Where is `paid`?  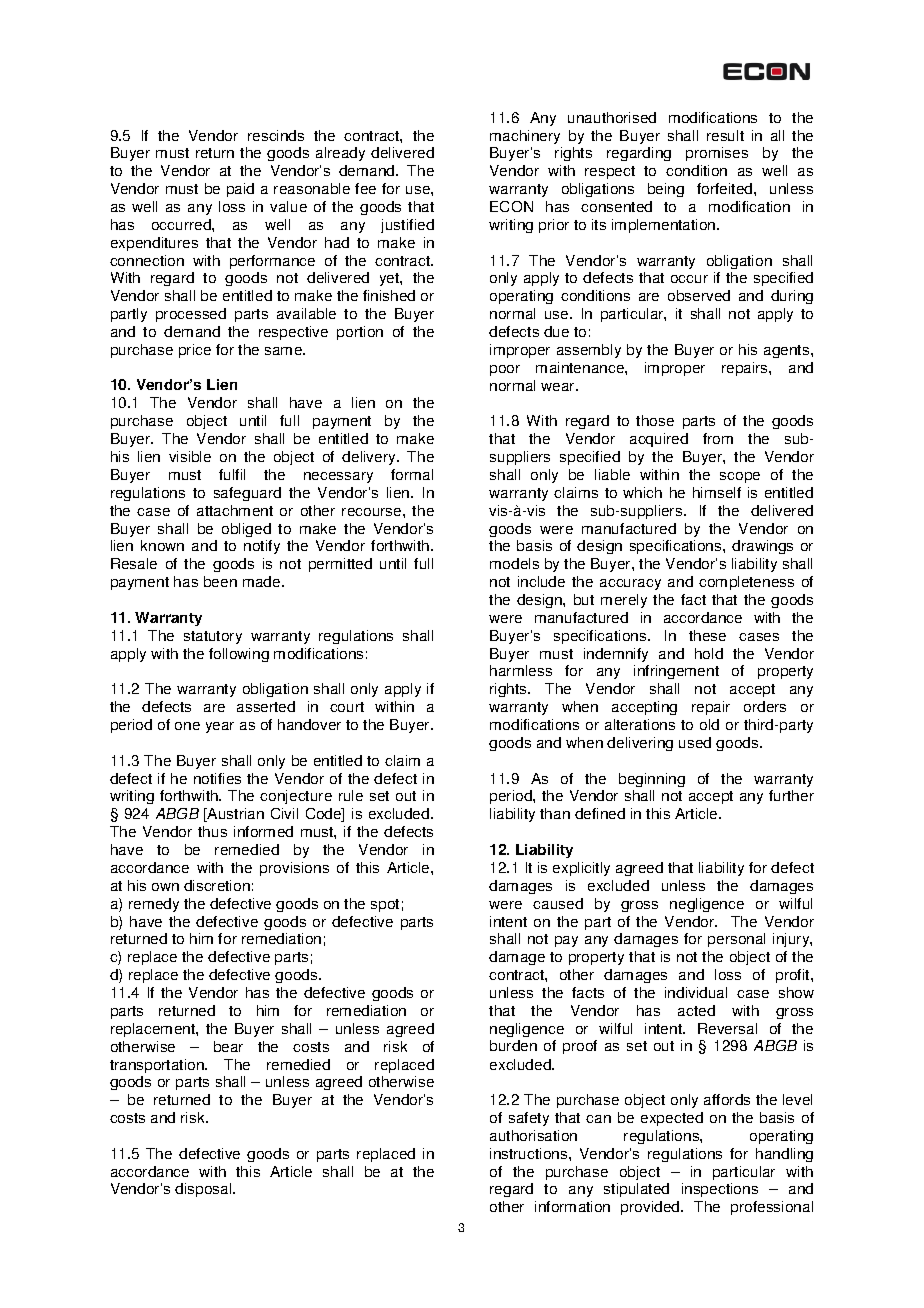
paid is located at coordinates (240, 190).
